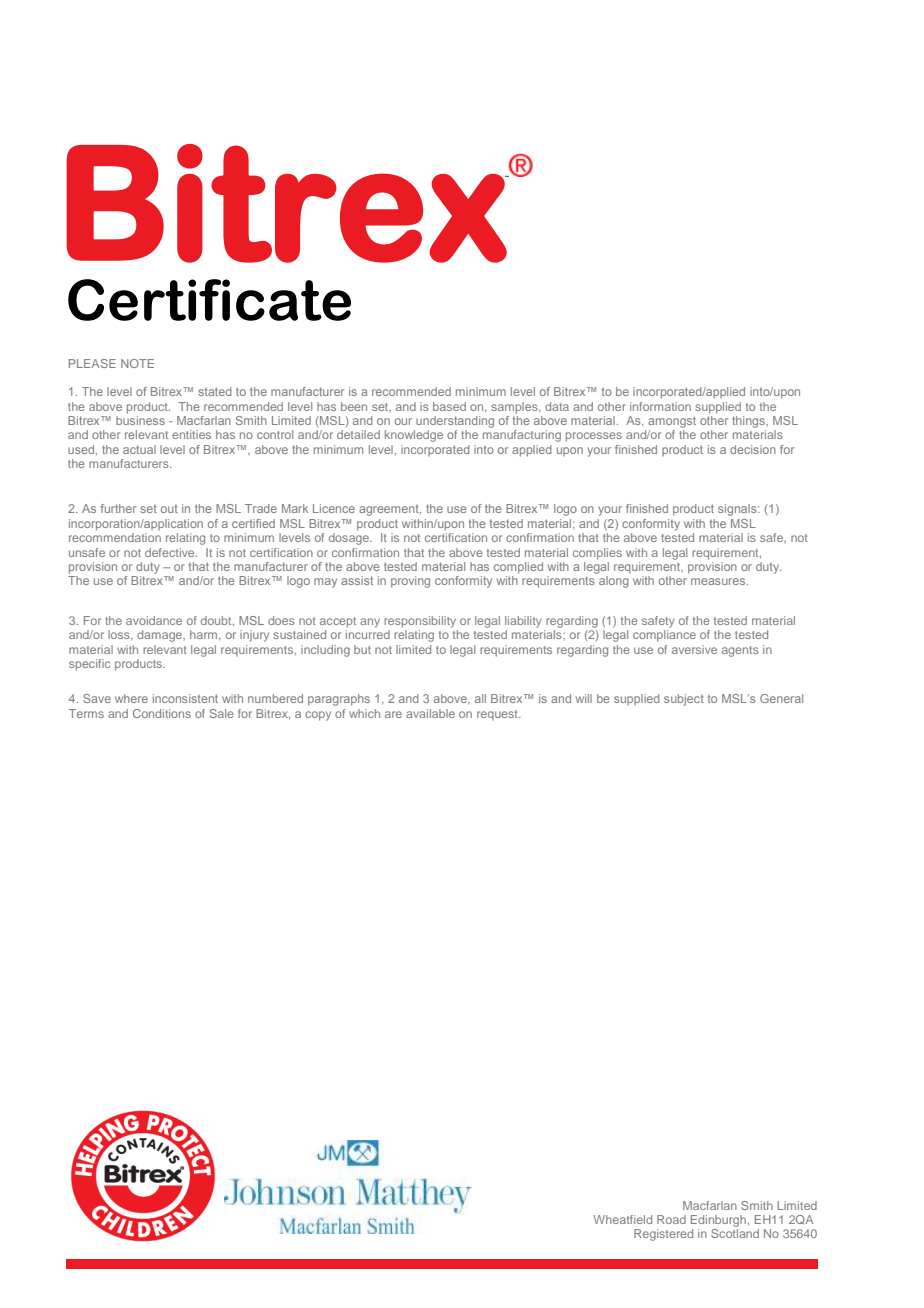  What do you see at coordinates (623, 1219) in the screenshot?
I see `Wheatfield` at bounding box center [623, 1219].
